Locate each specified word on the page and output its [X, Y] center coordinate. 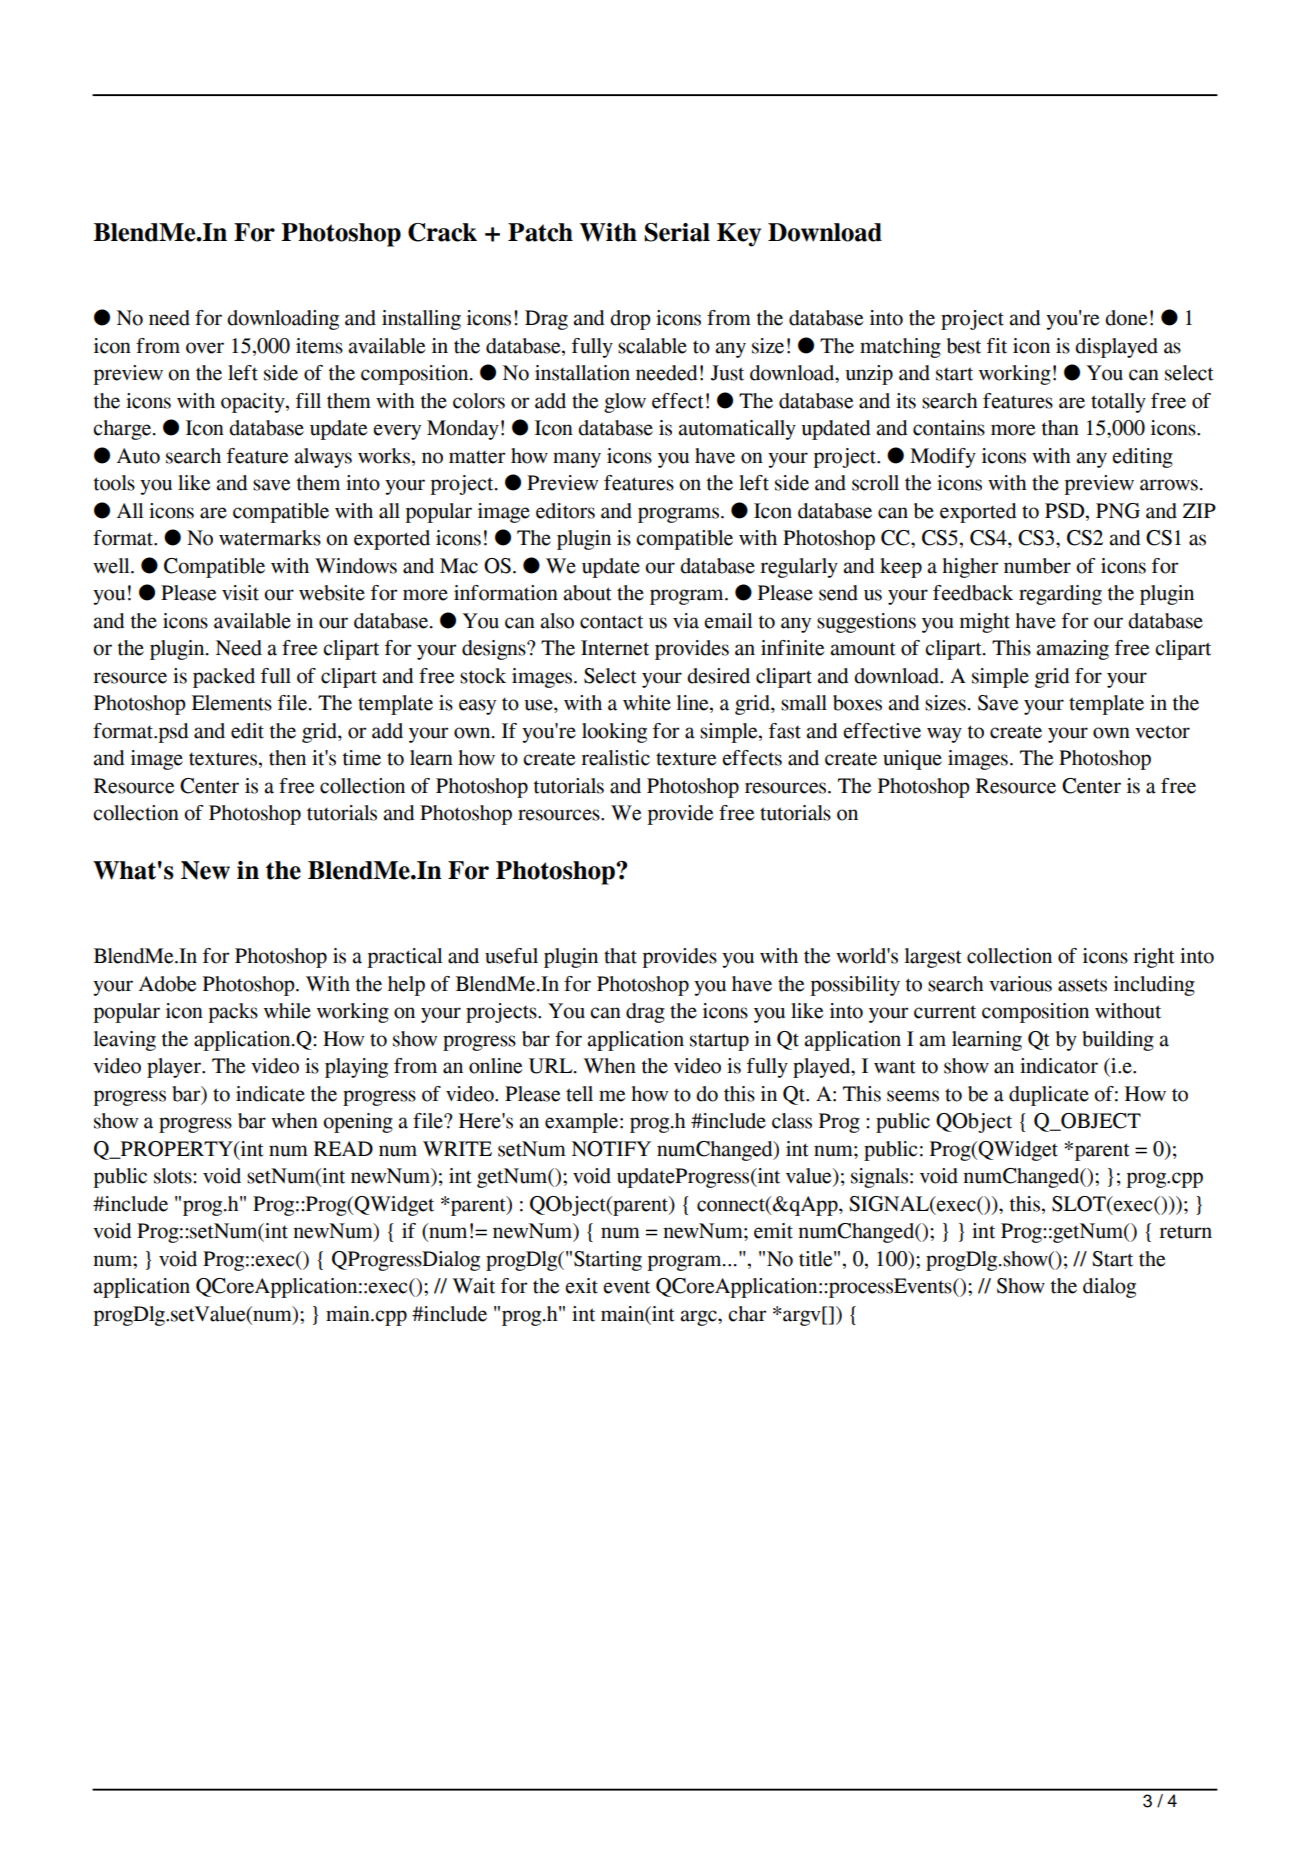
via [686, 621]
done [1126, 318]
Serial [677, 232]
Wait [473, 1286]
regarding [1060, 595]
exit [581, 1286]
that [620, 956]
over [205, 348]
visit [240, 593]
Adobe [167, 984]
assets [1082, 985]
